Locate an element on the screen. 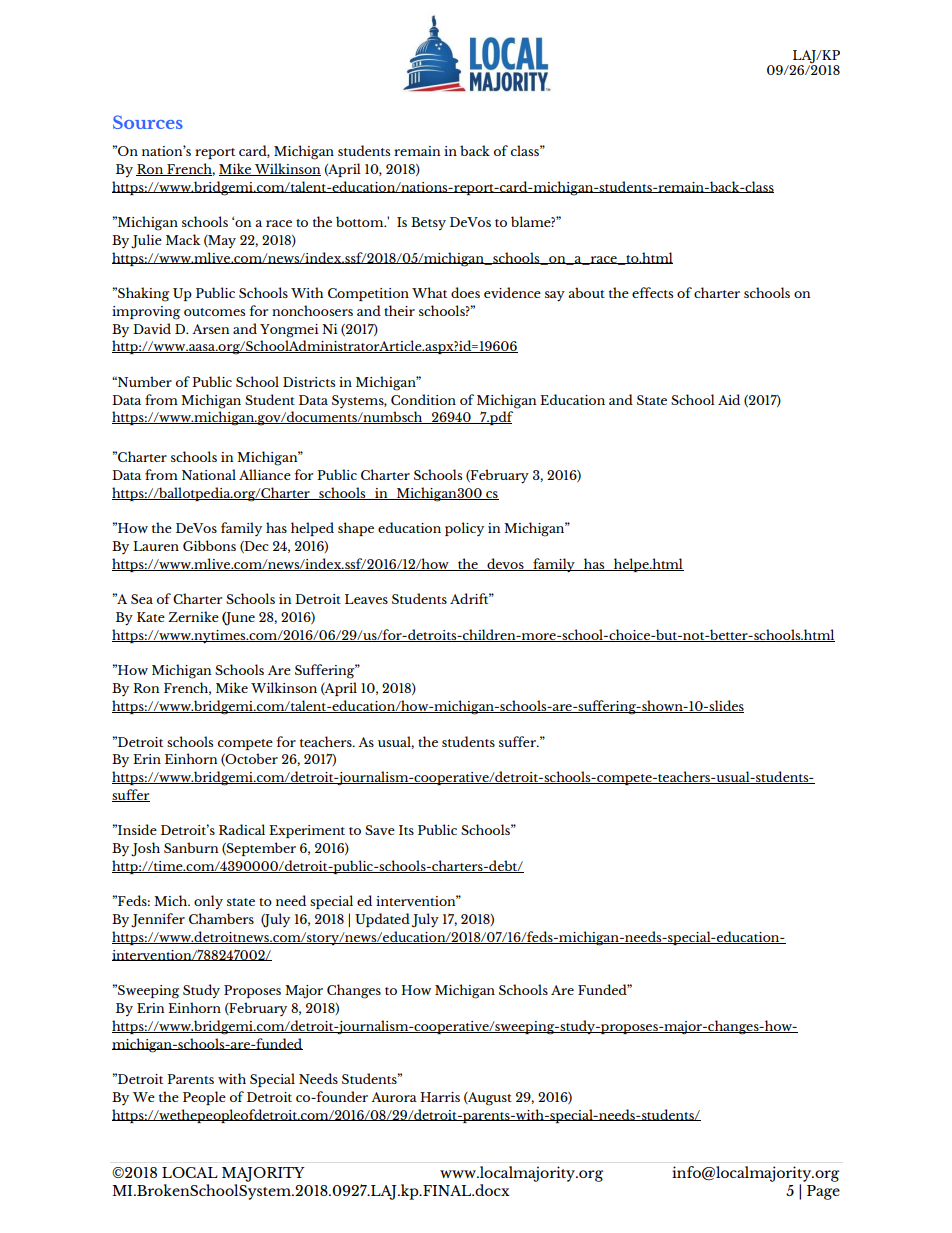  Zernike is located at coordinates (193, 616).
